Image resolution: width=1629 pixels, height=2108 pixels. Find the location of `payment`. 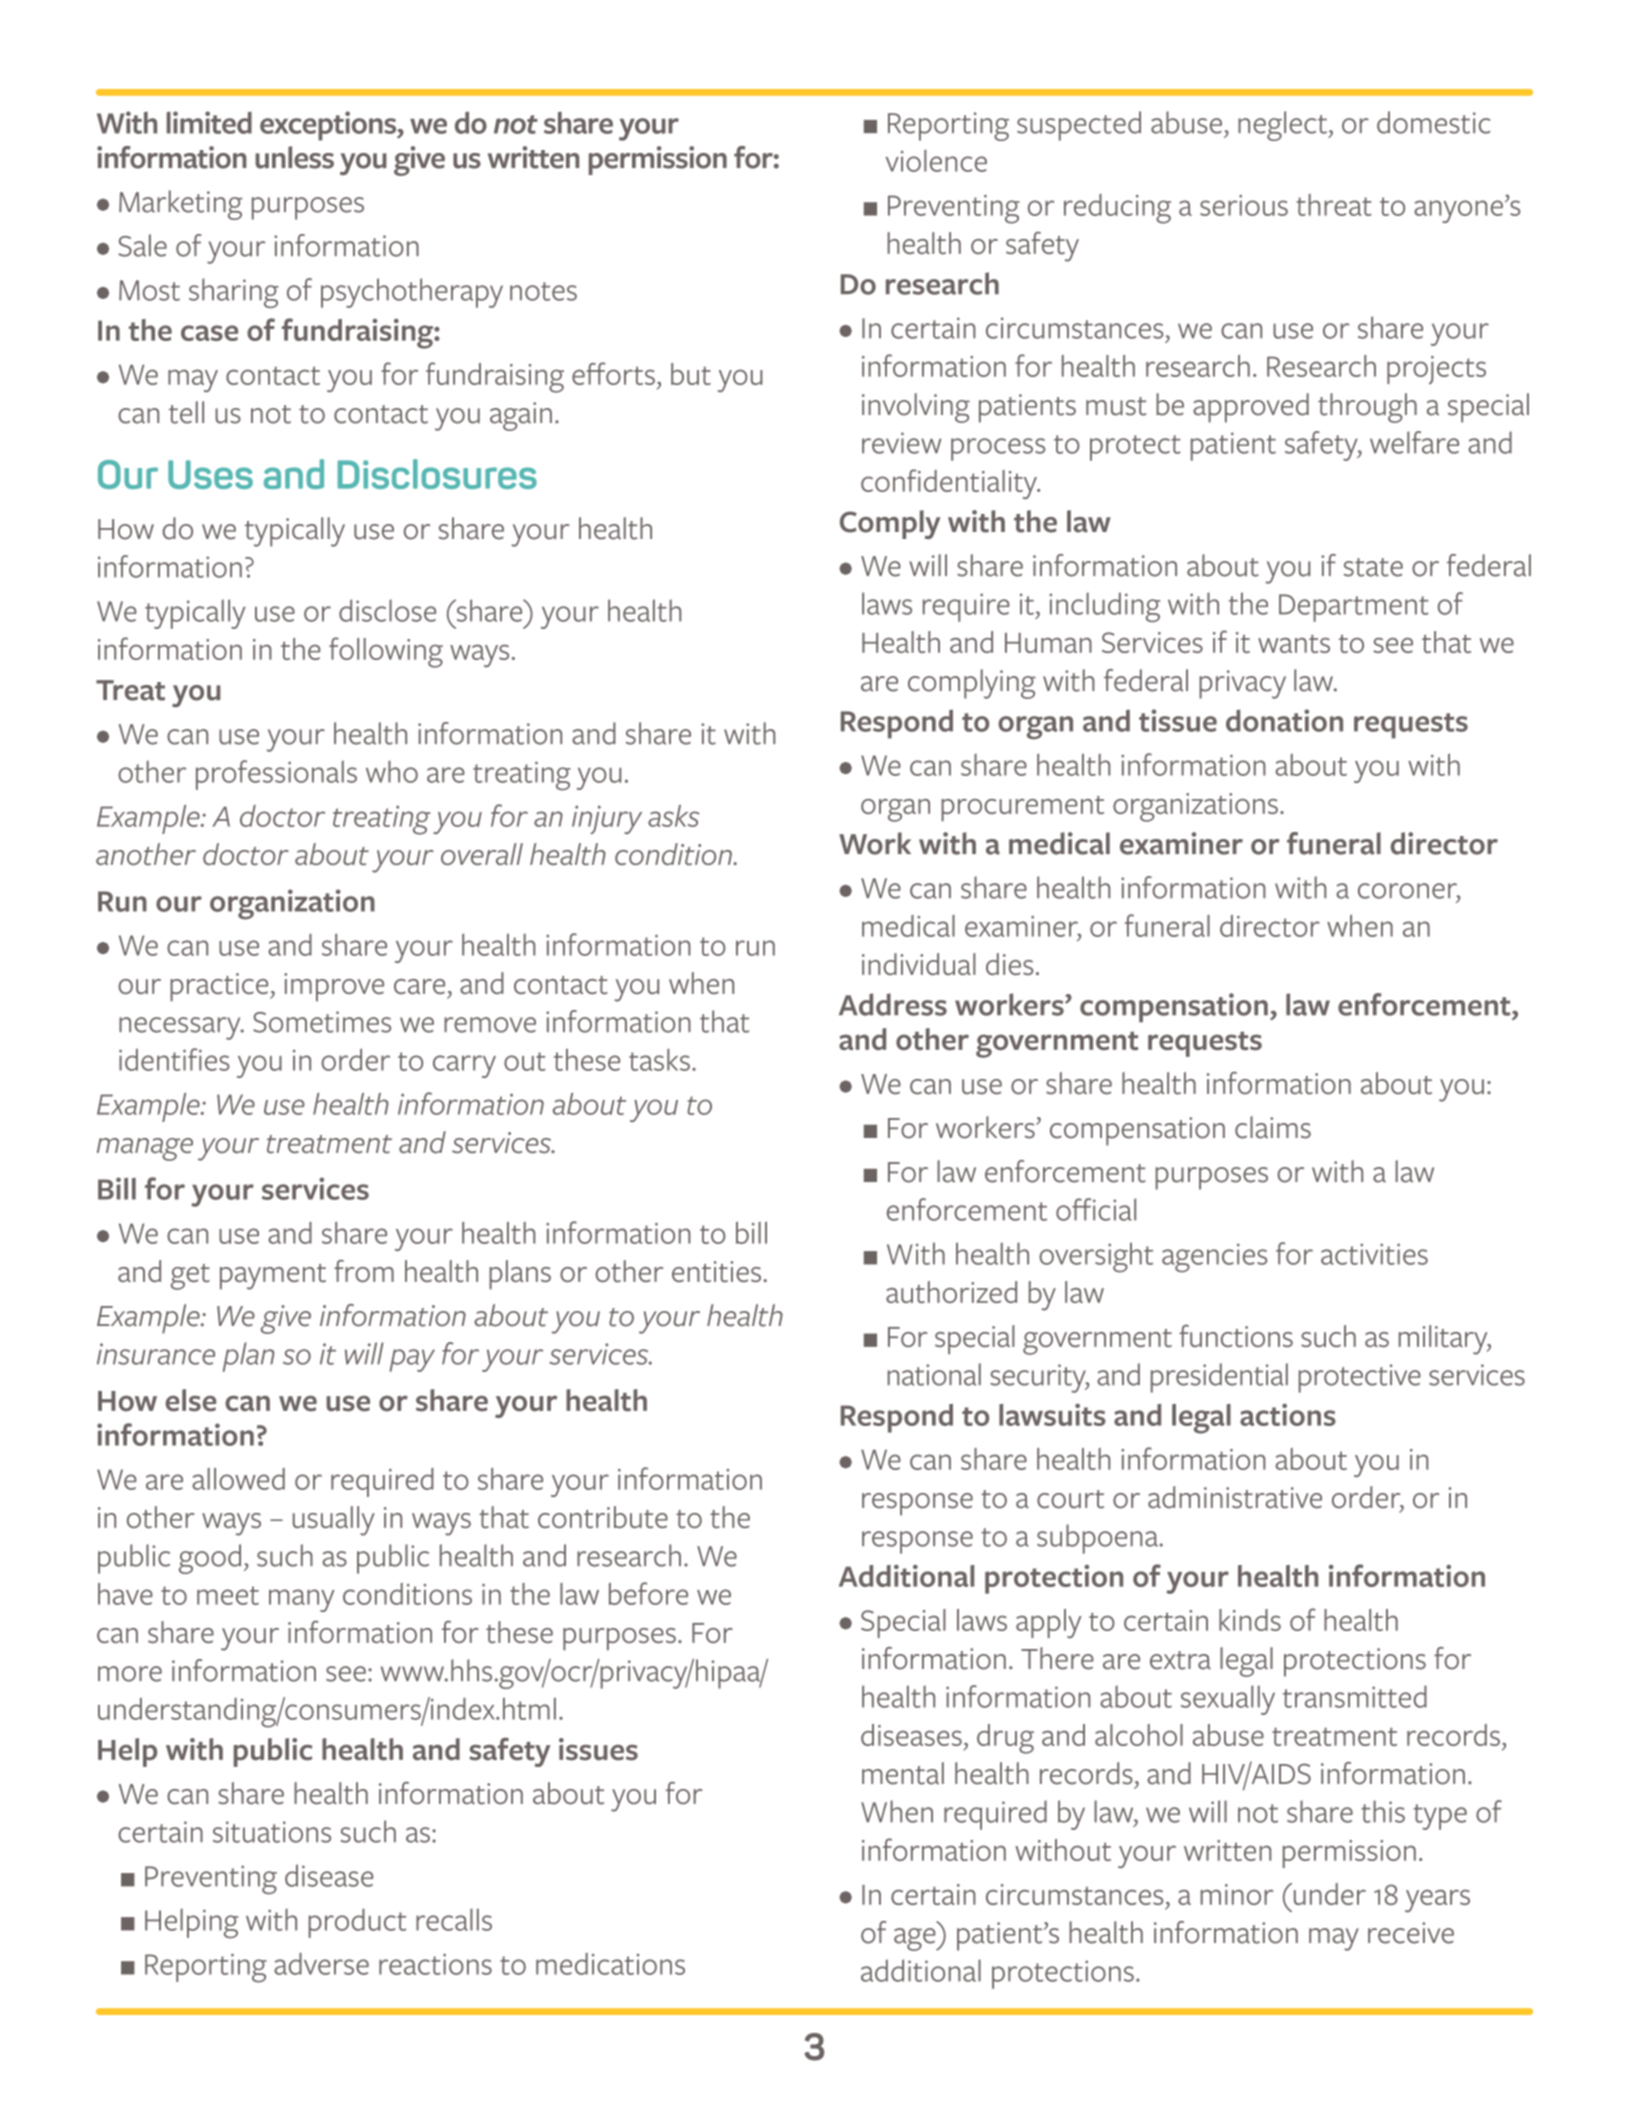

payment is located at coordinates (273, 1277).
